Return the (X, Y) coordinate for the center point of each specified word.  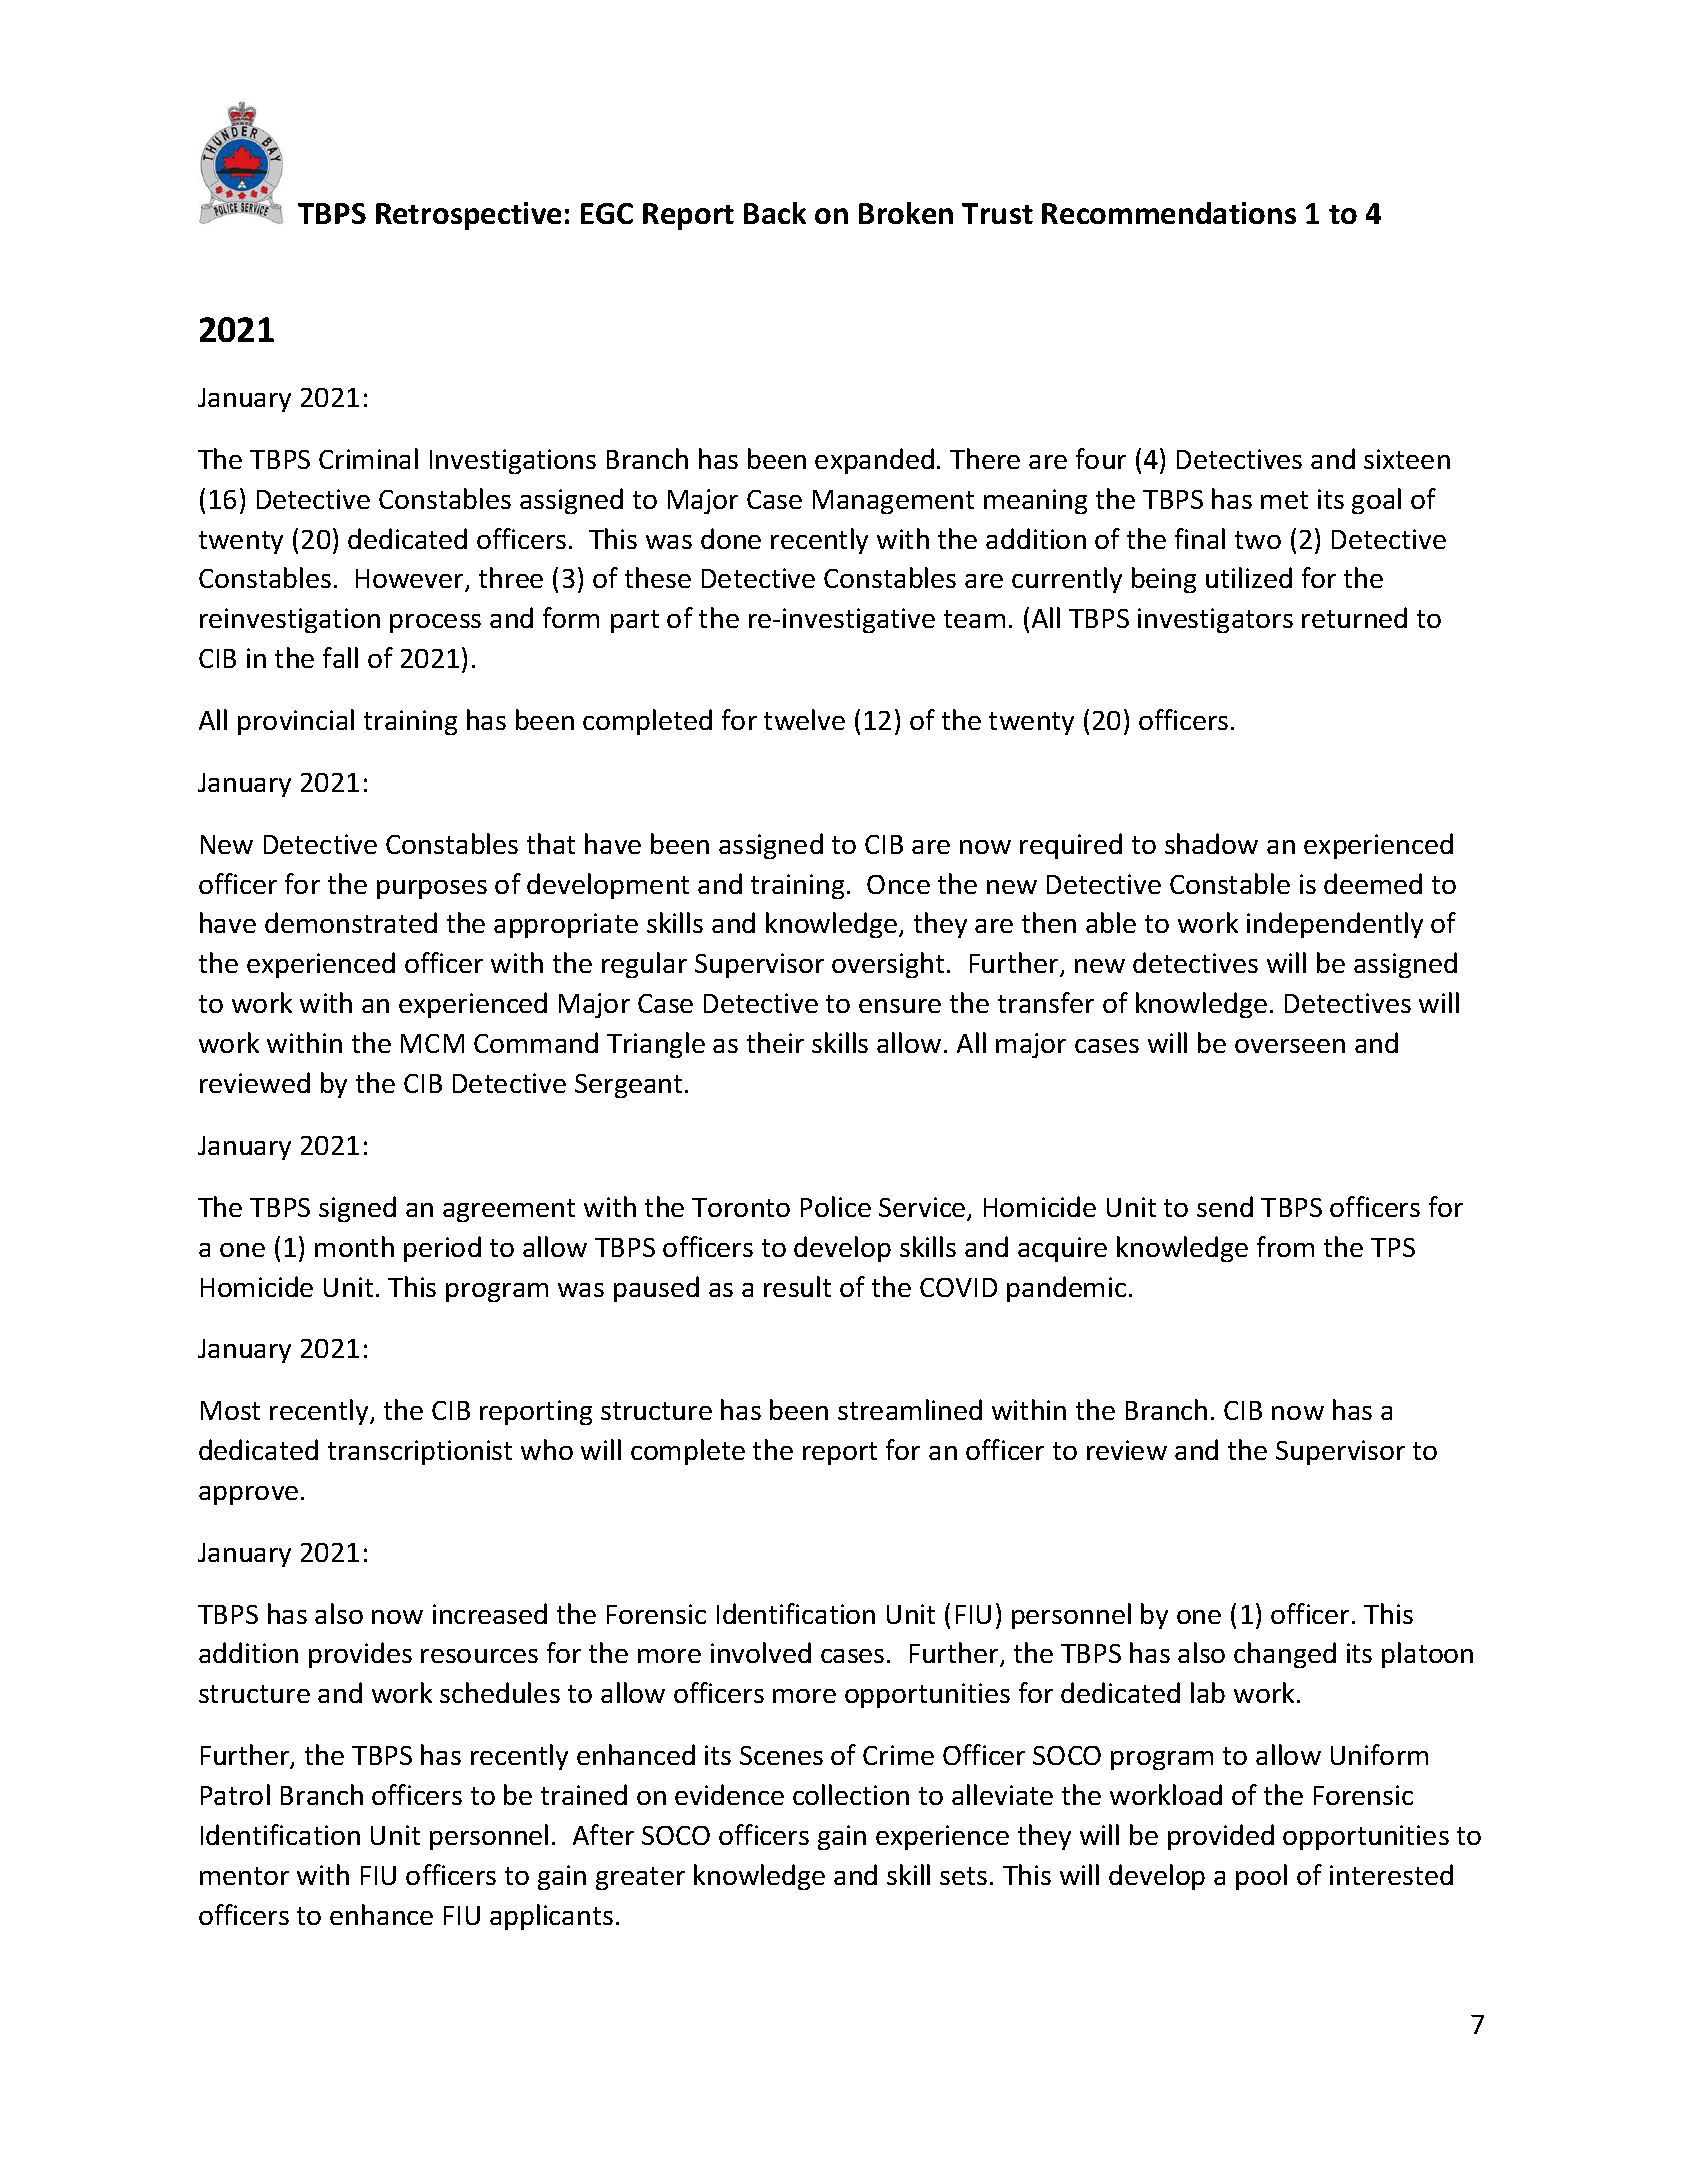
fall (340, 657)
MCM (432, 1043)
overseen (1290, 1046)
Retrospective (468, 216)
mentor (244, 1876)
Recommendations (1169, 213)
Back (775, 213)
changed (1285, 1655)
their (775, 1042)
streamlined (910, 1409)
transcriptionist (420, 1452)
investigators (1215, 620)
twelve (804, 719)
